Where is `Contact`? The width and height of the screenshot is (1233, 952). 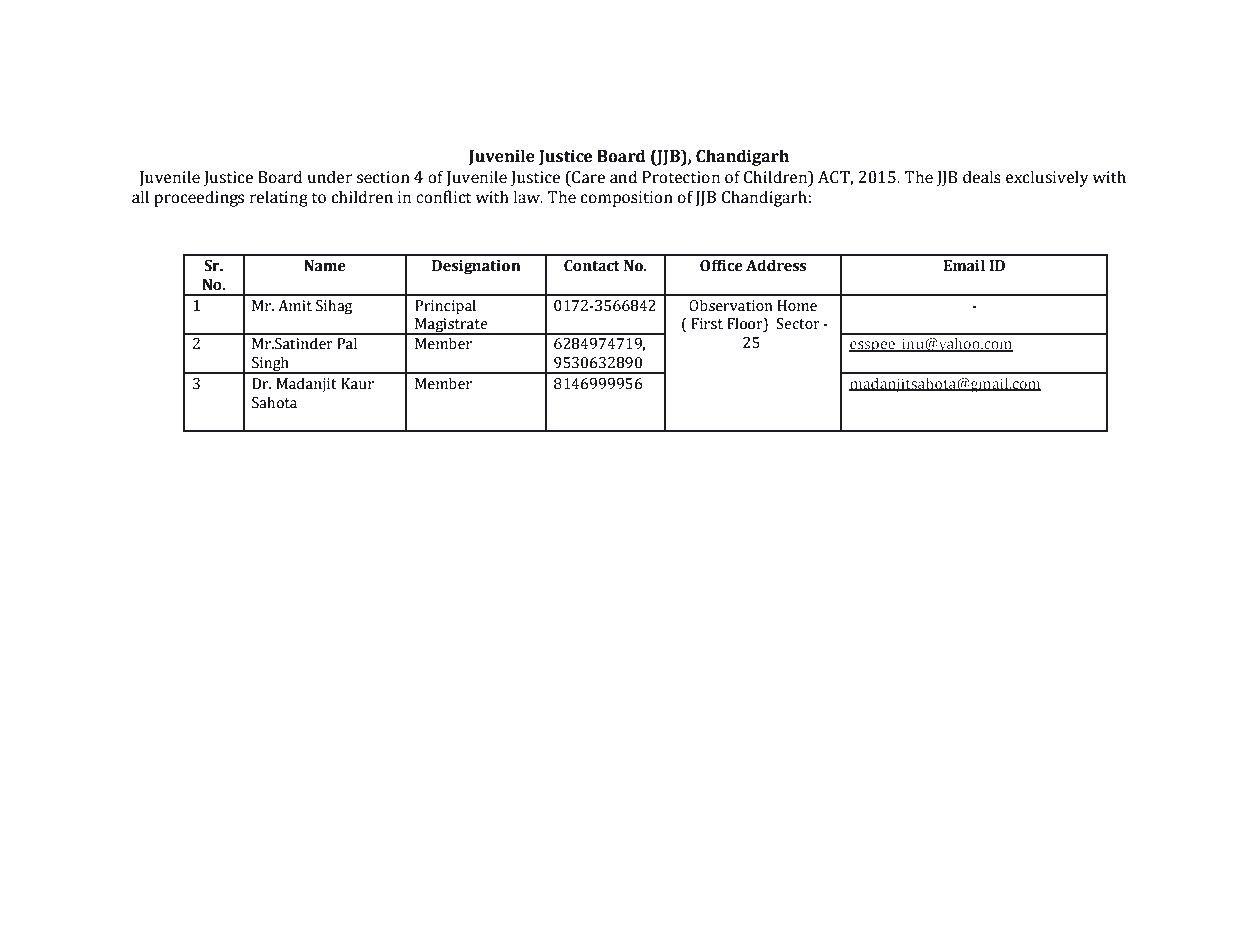 Contact is located at coordinates (592, 266).
